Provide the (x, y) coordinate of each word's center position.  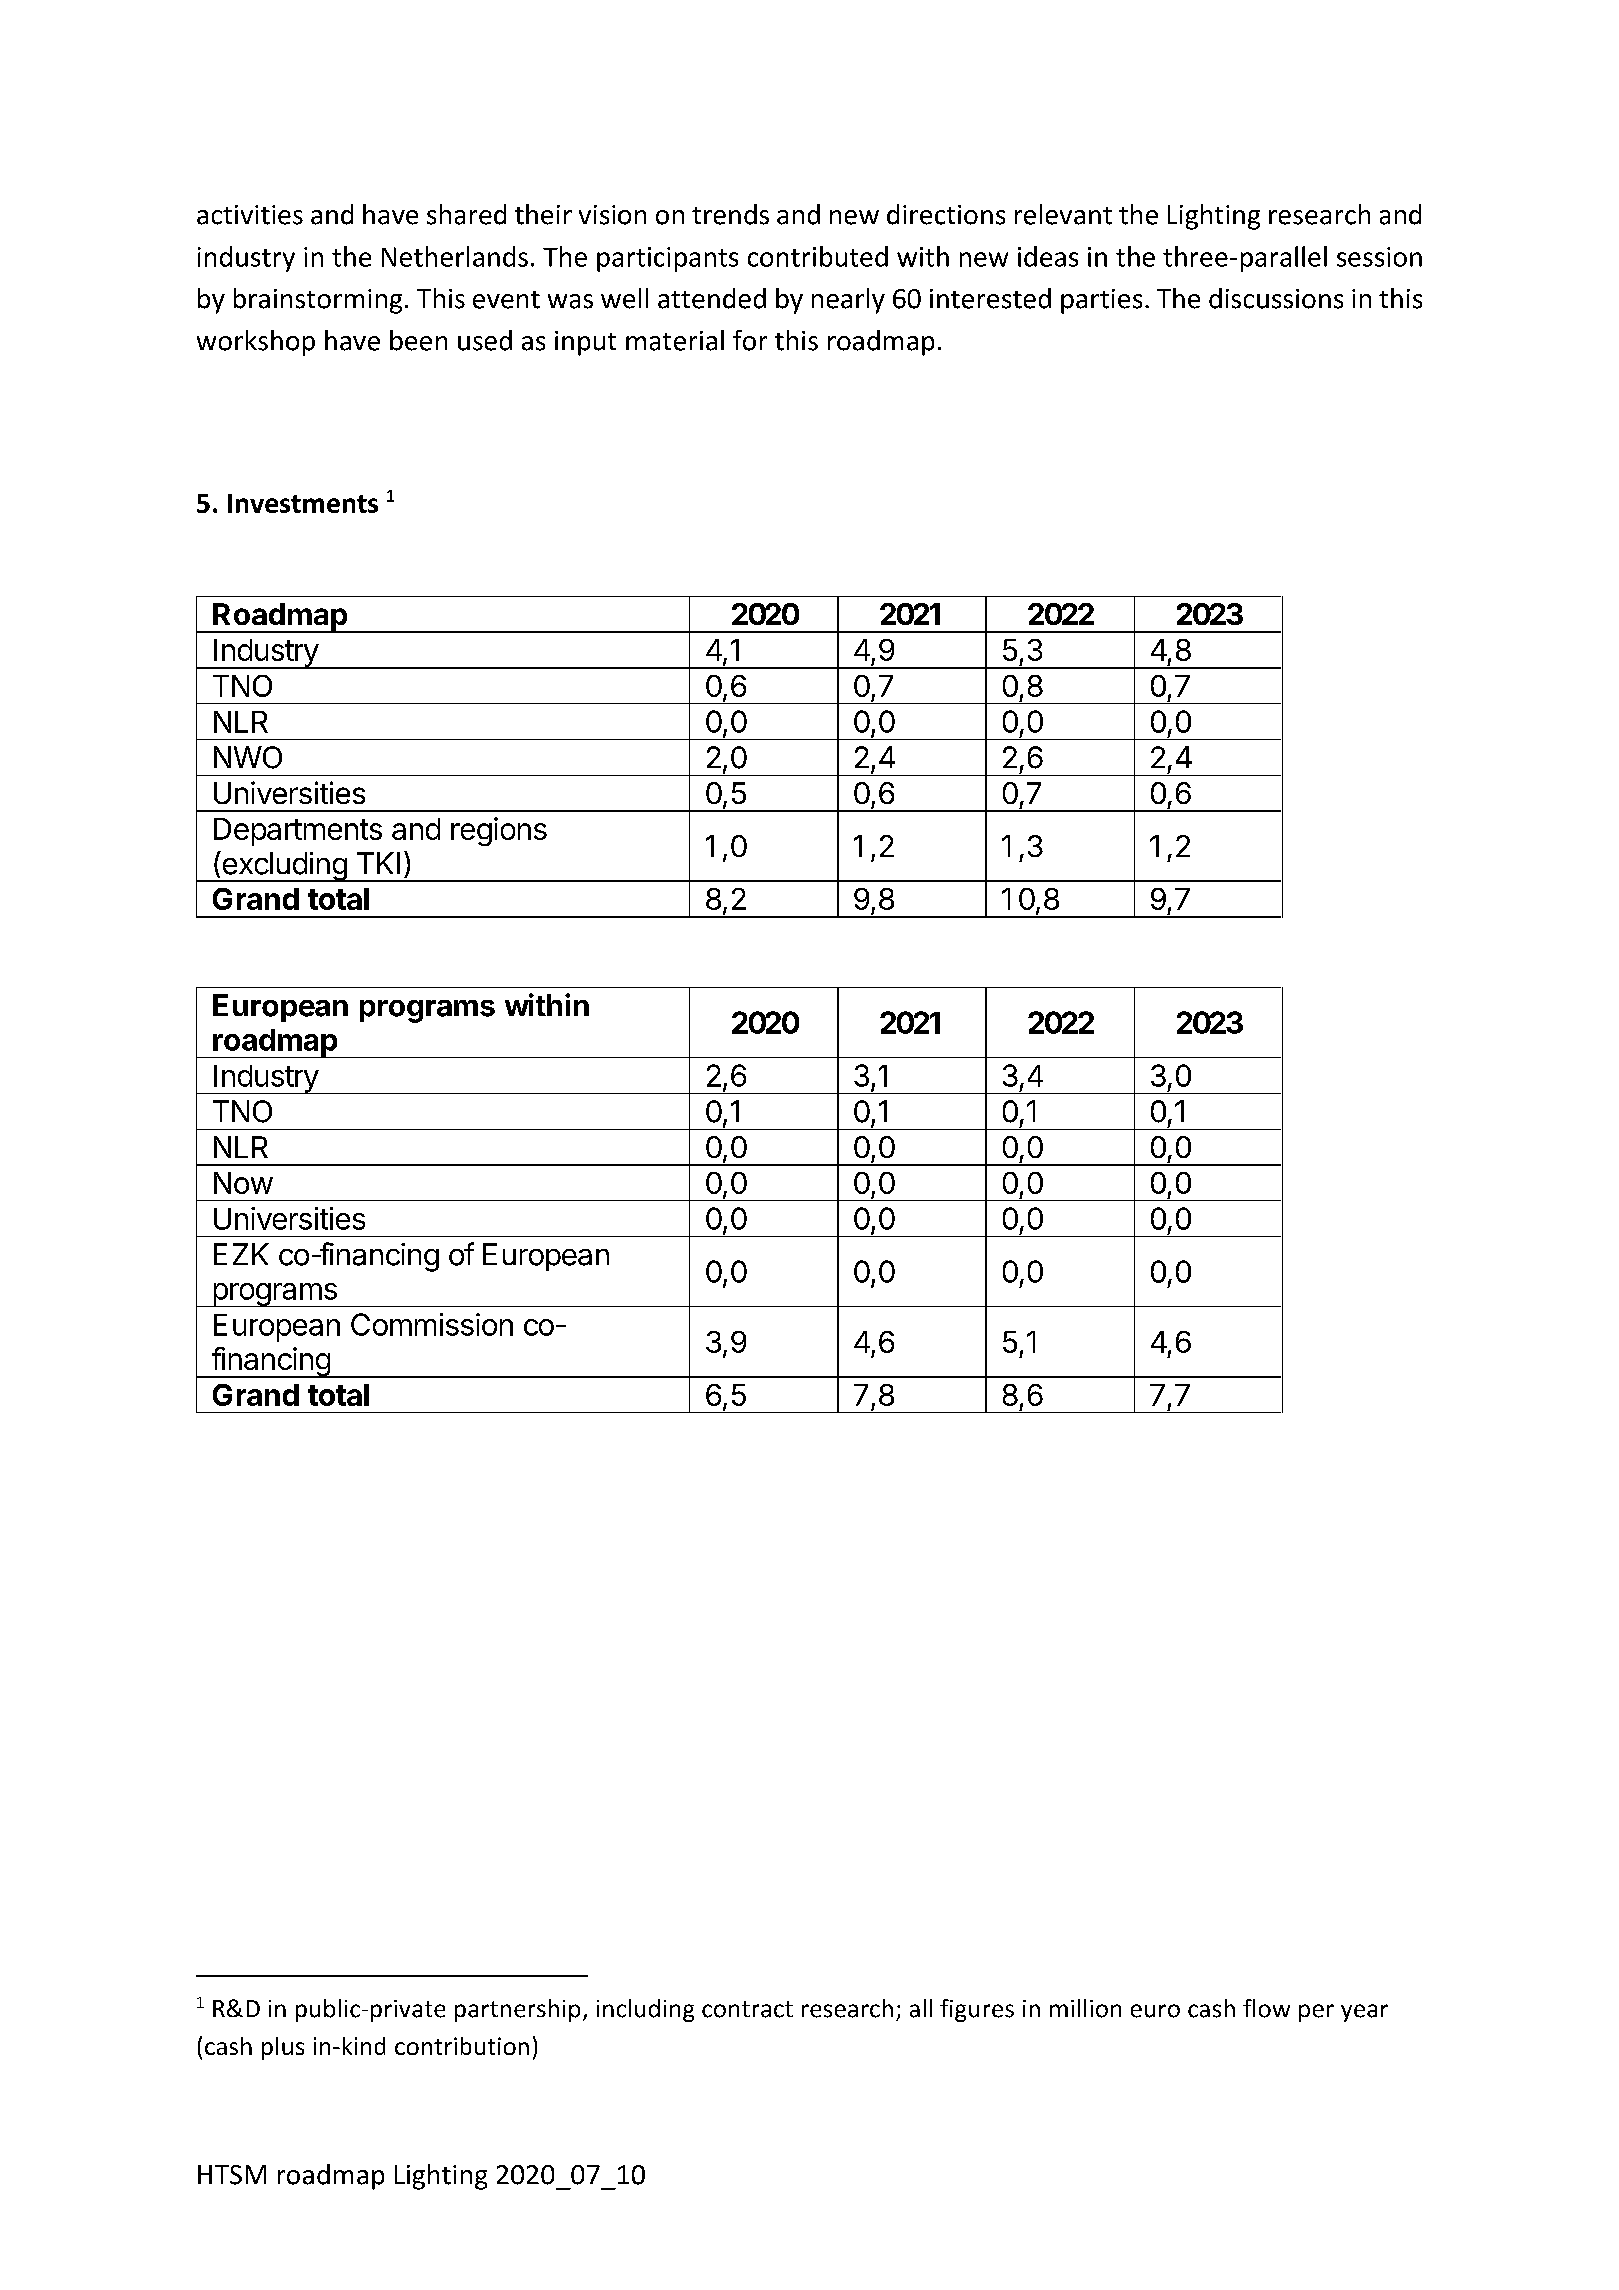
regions (499, 831)
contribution (462, 2046)
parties (1101, 301)
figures (977, 2010)
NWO (248, 757)
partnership (517, 2010)
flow (1266, 2008)
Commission (432, 1324)
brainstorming (318, 301)
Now (243, 1183)
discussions (1276, 298)
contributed (818, 256)
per (1316, 2013)
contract (747, 2009)
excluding (284, 866)
